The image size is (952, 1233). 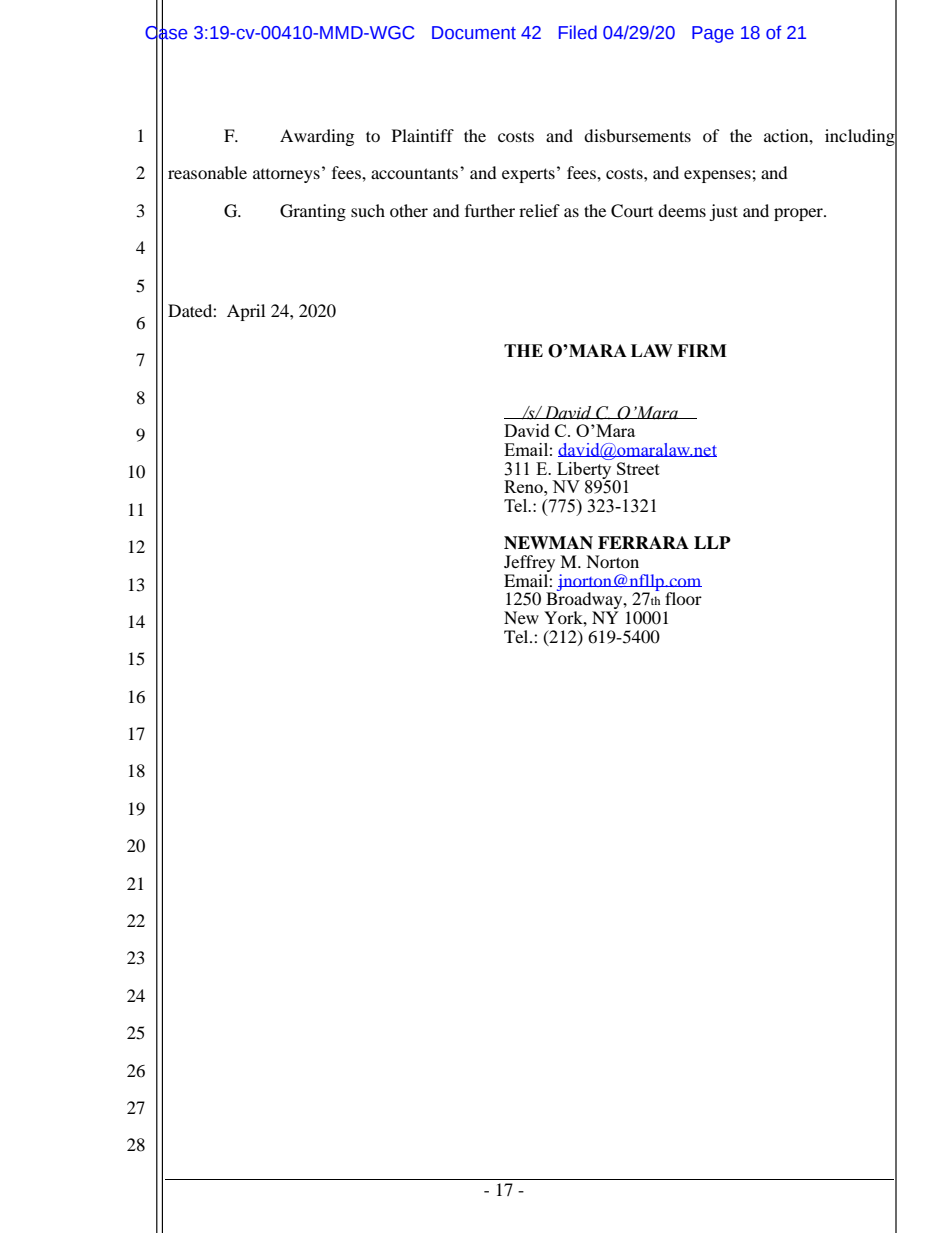 What do you see at coordinates (474, 33) in the screenshot?
I see `Document` at bounding box center [474, 33].
